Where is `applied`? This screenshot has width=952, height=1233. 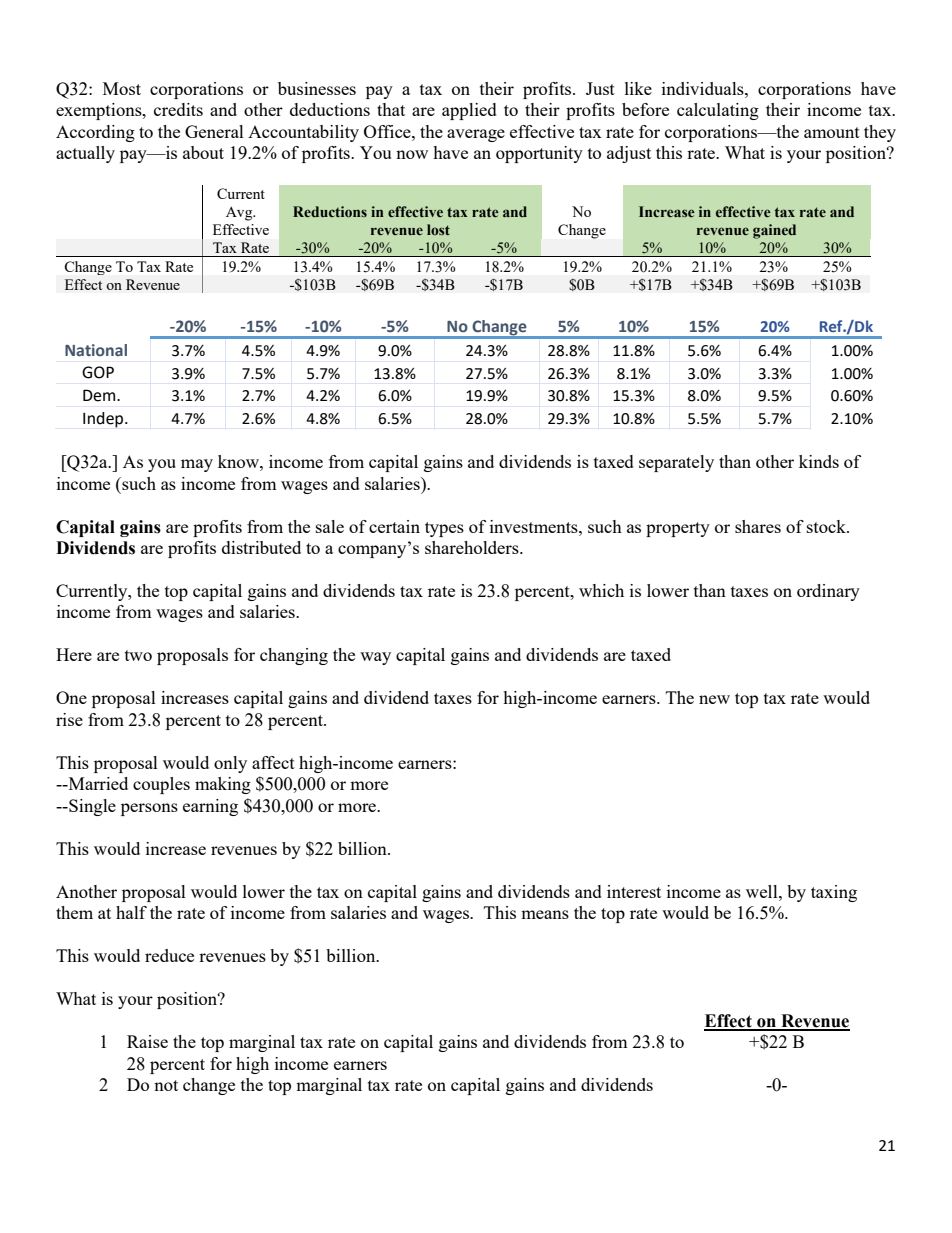 applied is located at coordinates (469, 111).
